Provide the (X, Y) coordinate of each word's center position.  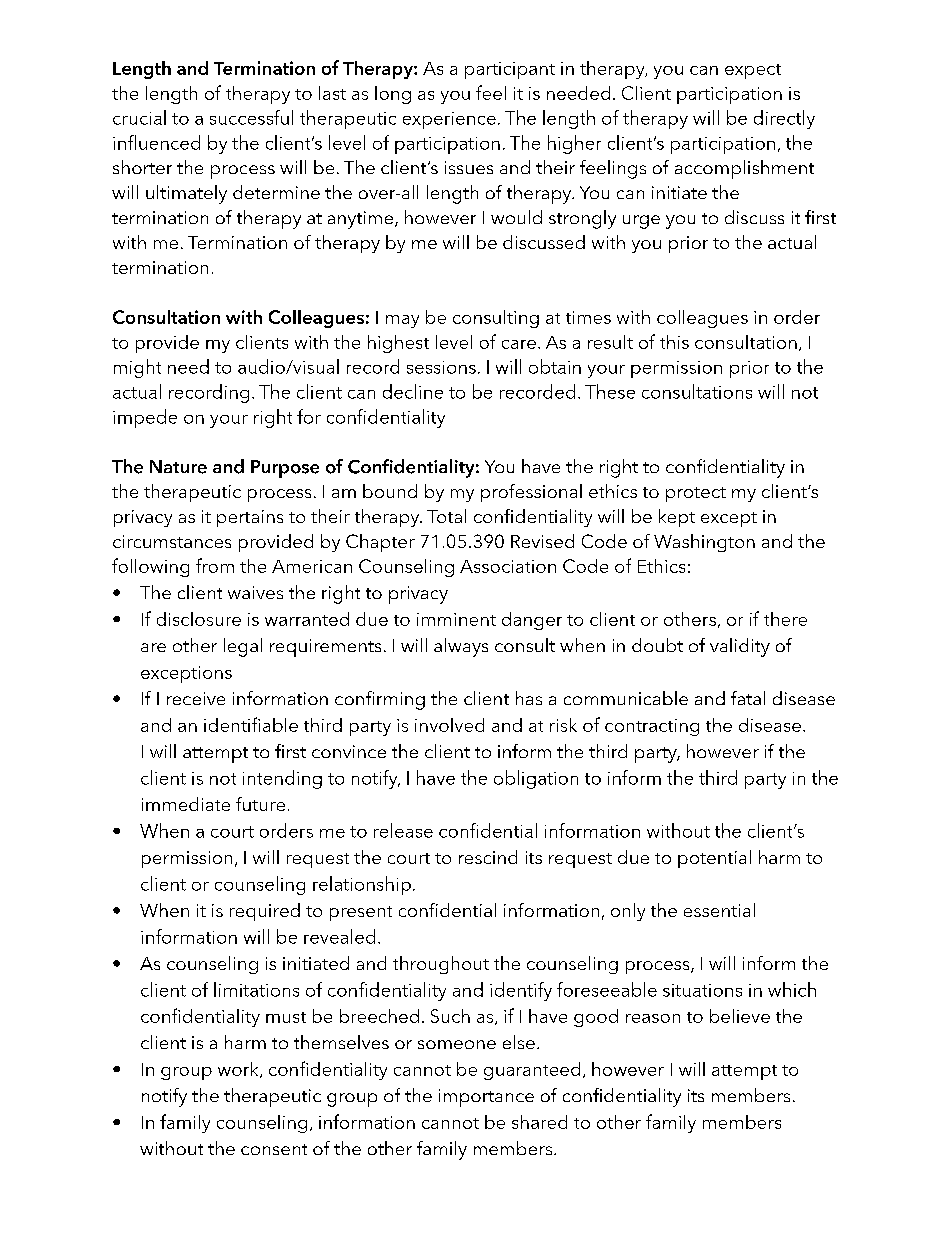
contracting (652, 727)
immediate (186, 804)
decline (413, 391)
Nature (178, 467)
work (239, 1070)
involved (449, 725)
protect (696, 494)
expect (753, 71)
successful (251, 117)
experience (449, 120)
